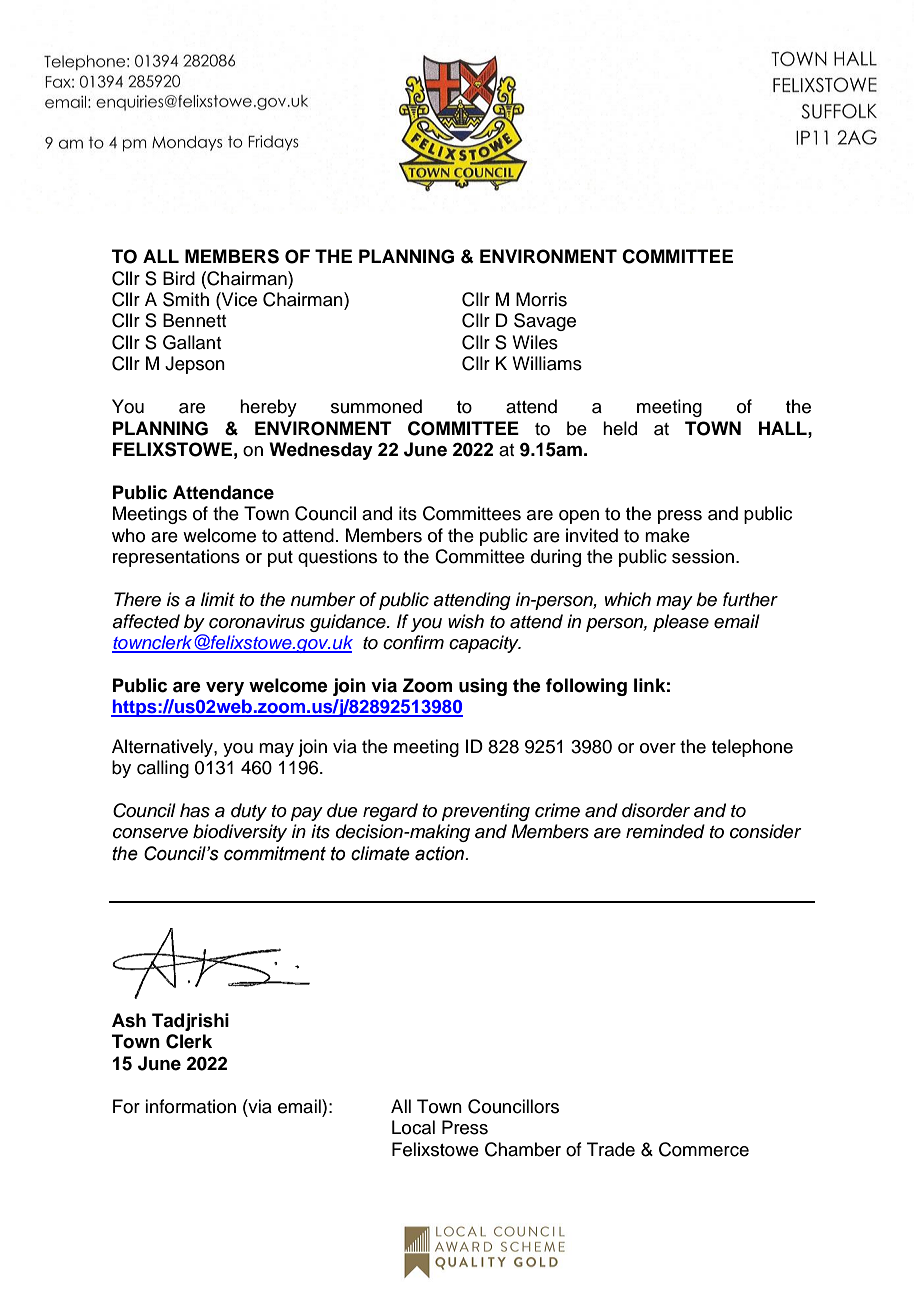  Describe the element at coordinates (658, 748) in the document. I see `over` at that location.
